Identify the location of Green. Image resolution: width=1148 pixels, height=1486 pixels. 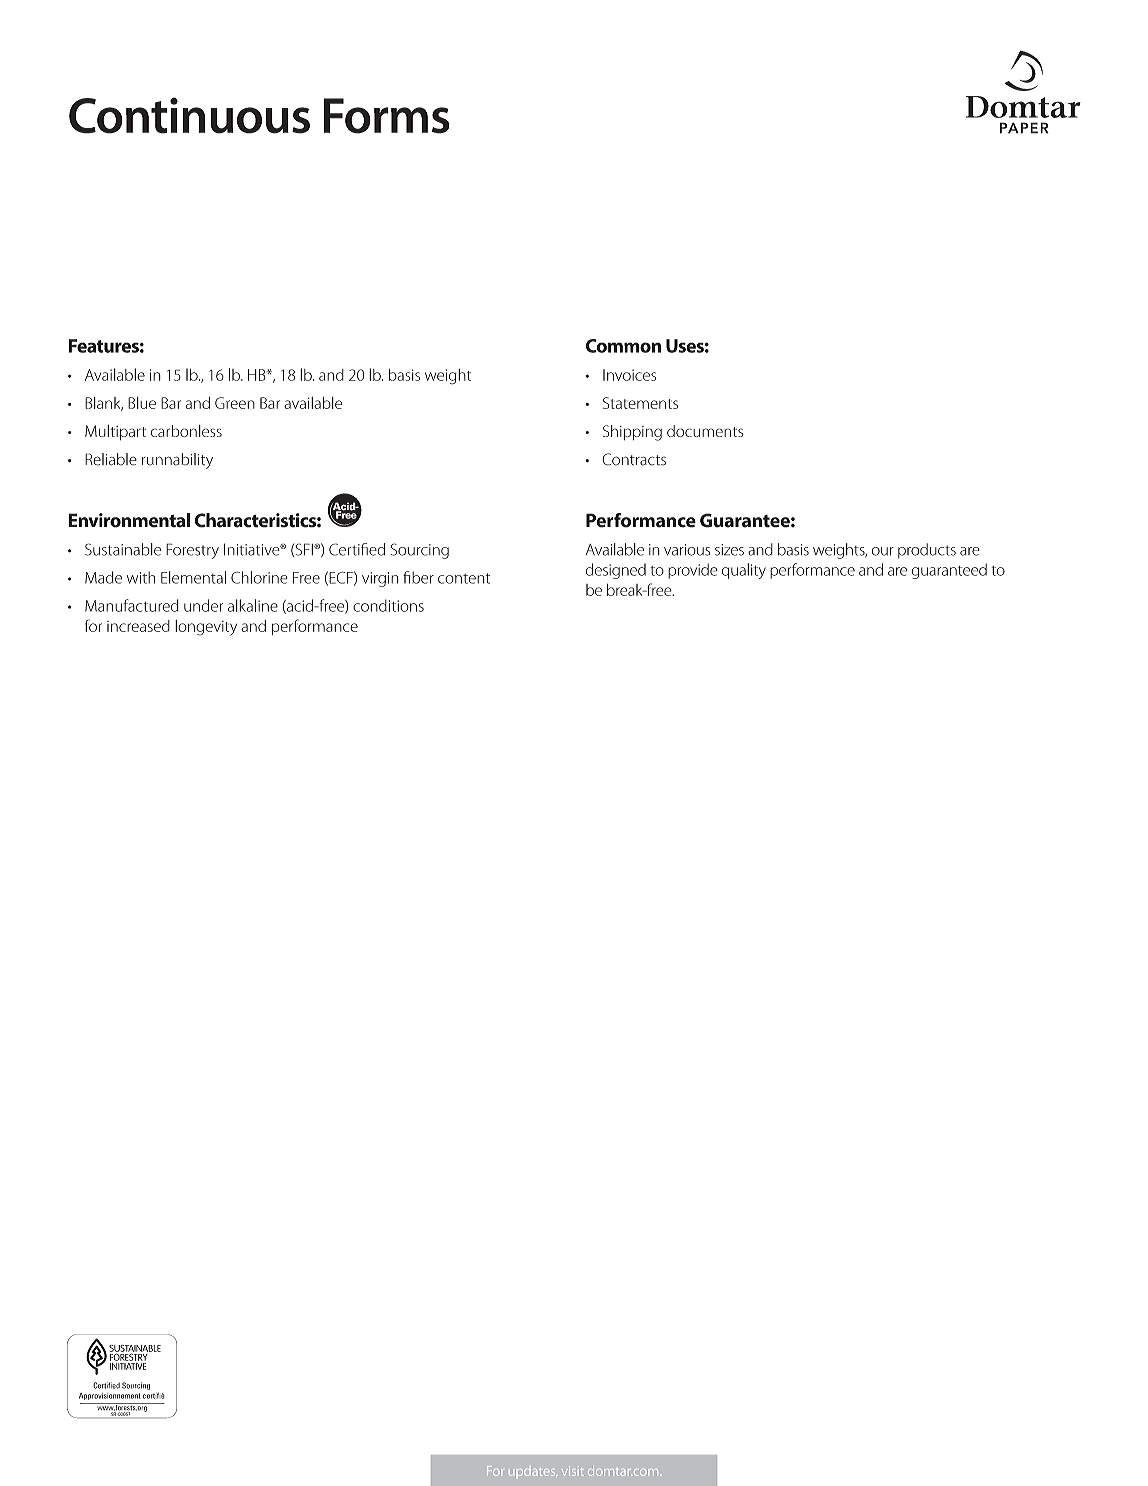
(235, 403).
